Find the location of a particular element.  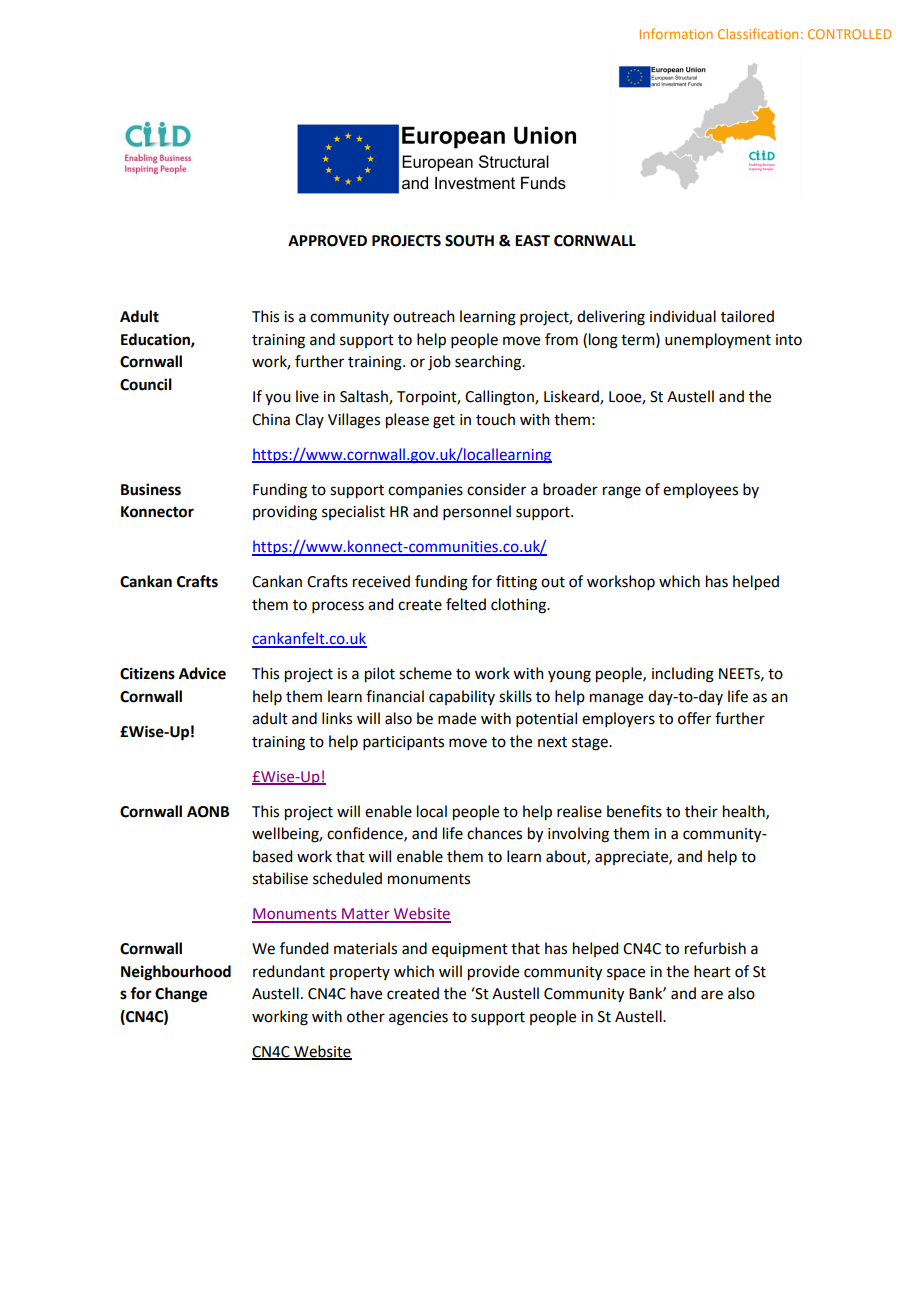

next is located at coordinates (552, 742).
